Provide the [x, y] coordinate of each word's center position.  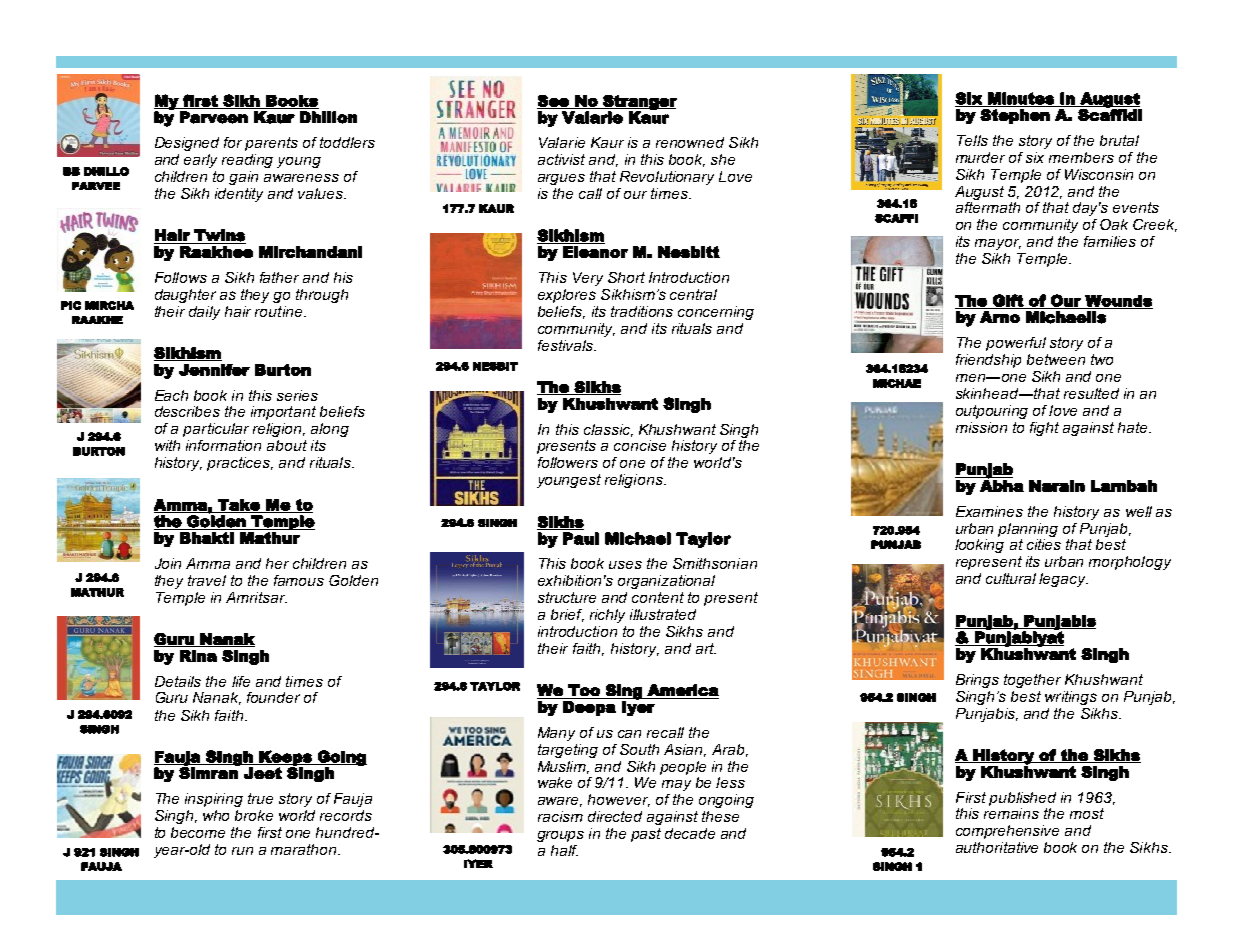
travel [207, 580]
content [658, 597]
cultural [1011, 578]
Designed [187, 144]
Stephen [1015, 116]
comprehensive [1007, 832]
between [1056, 359]
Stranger [639, 103]
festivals [567, 345]
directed [615, 816]
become [198, 832]
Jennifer [214, 370]
